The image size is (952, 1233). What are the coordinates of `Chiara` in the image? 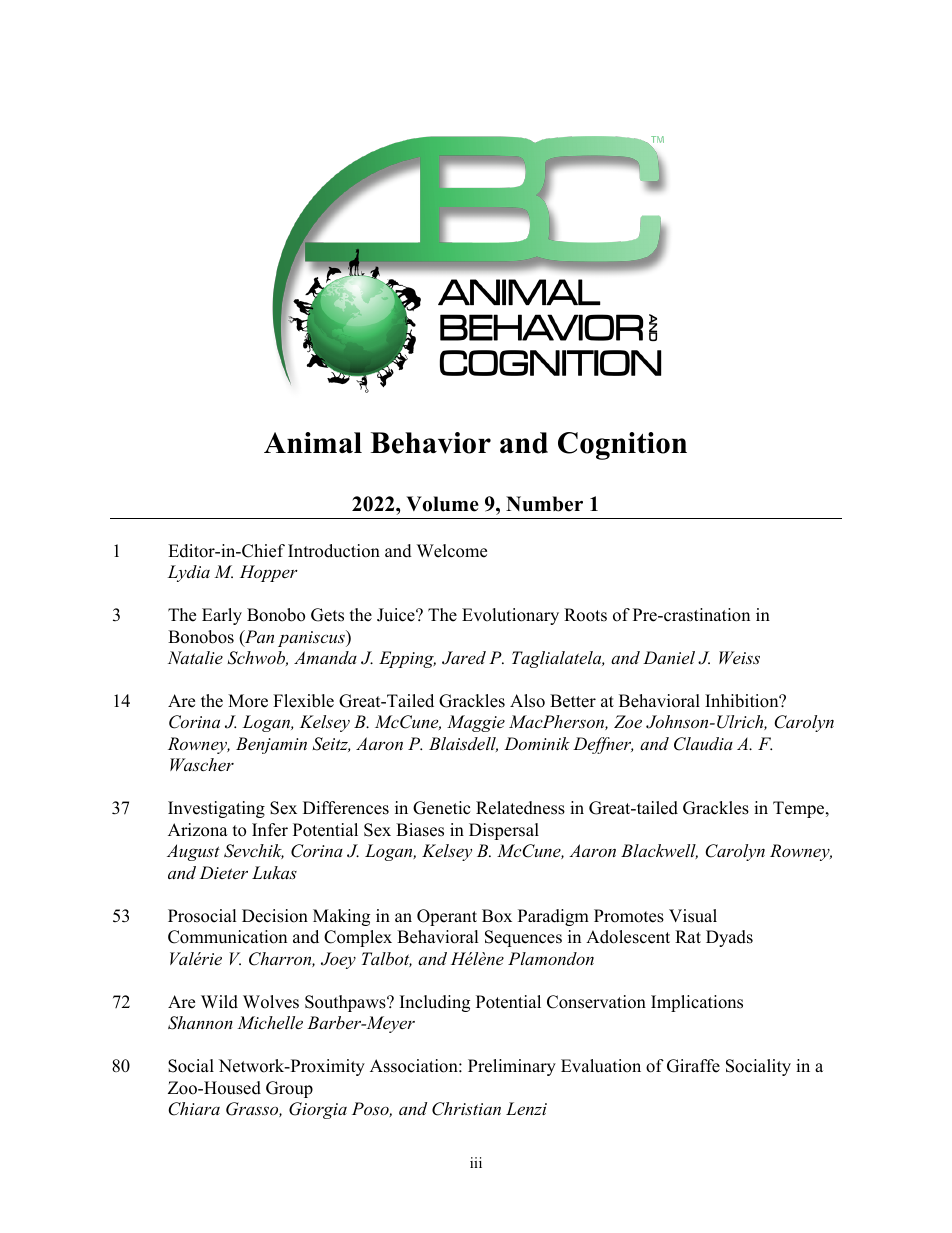 It's located at (194, 1109).
